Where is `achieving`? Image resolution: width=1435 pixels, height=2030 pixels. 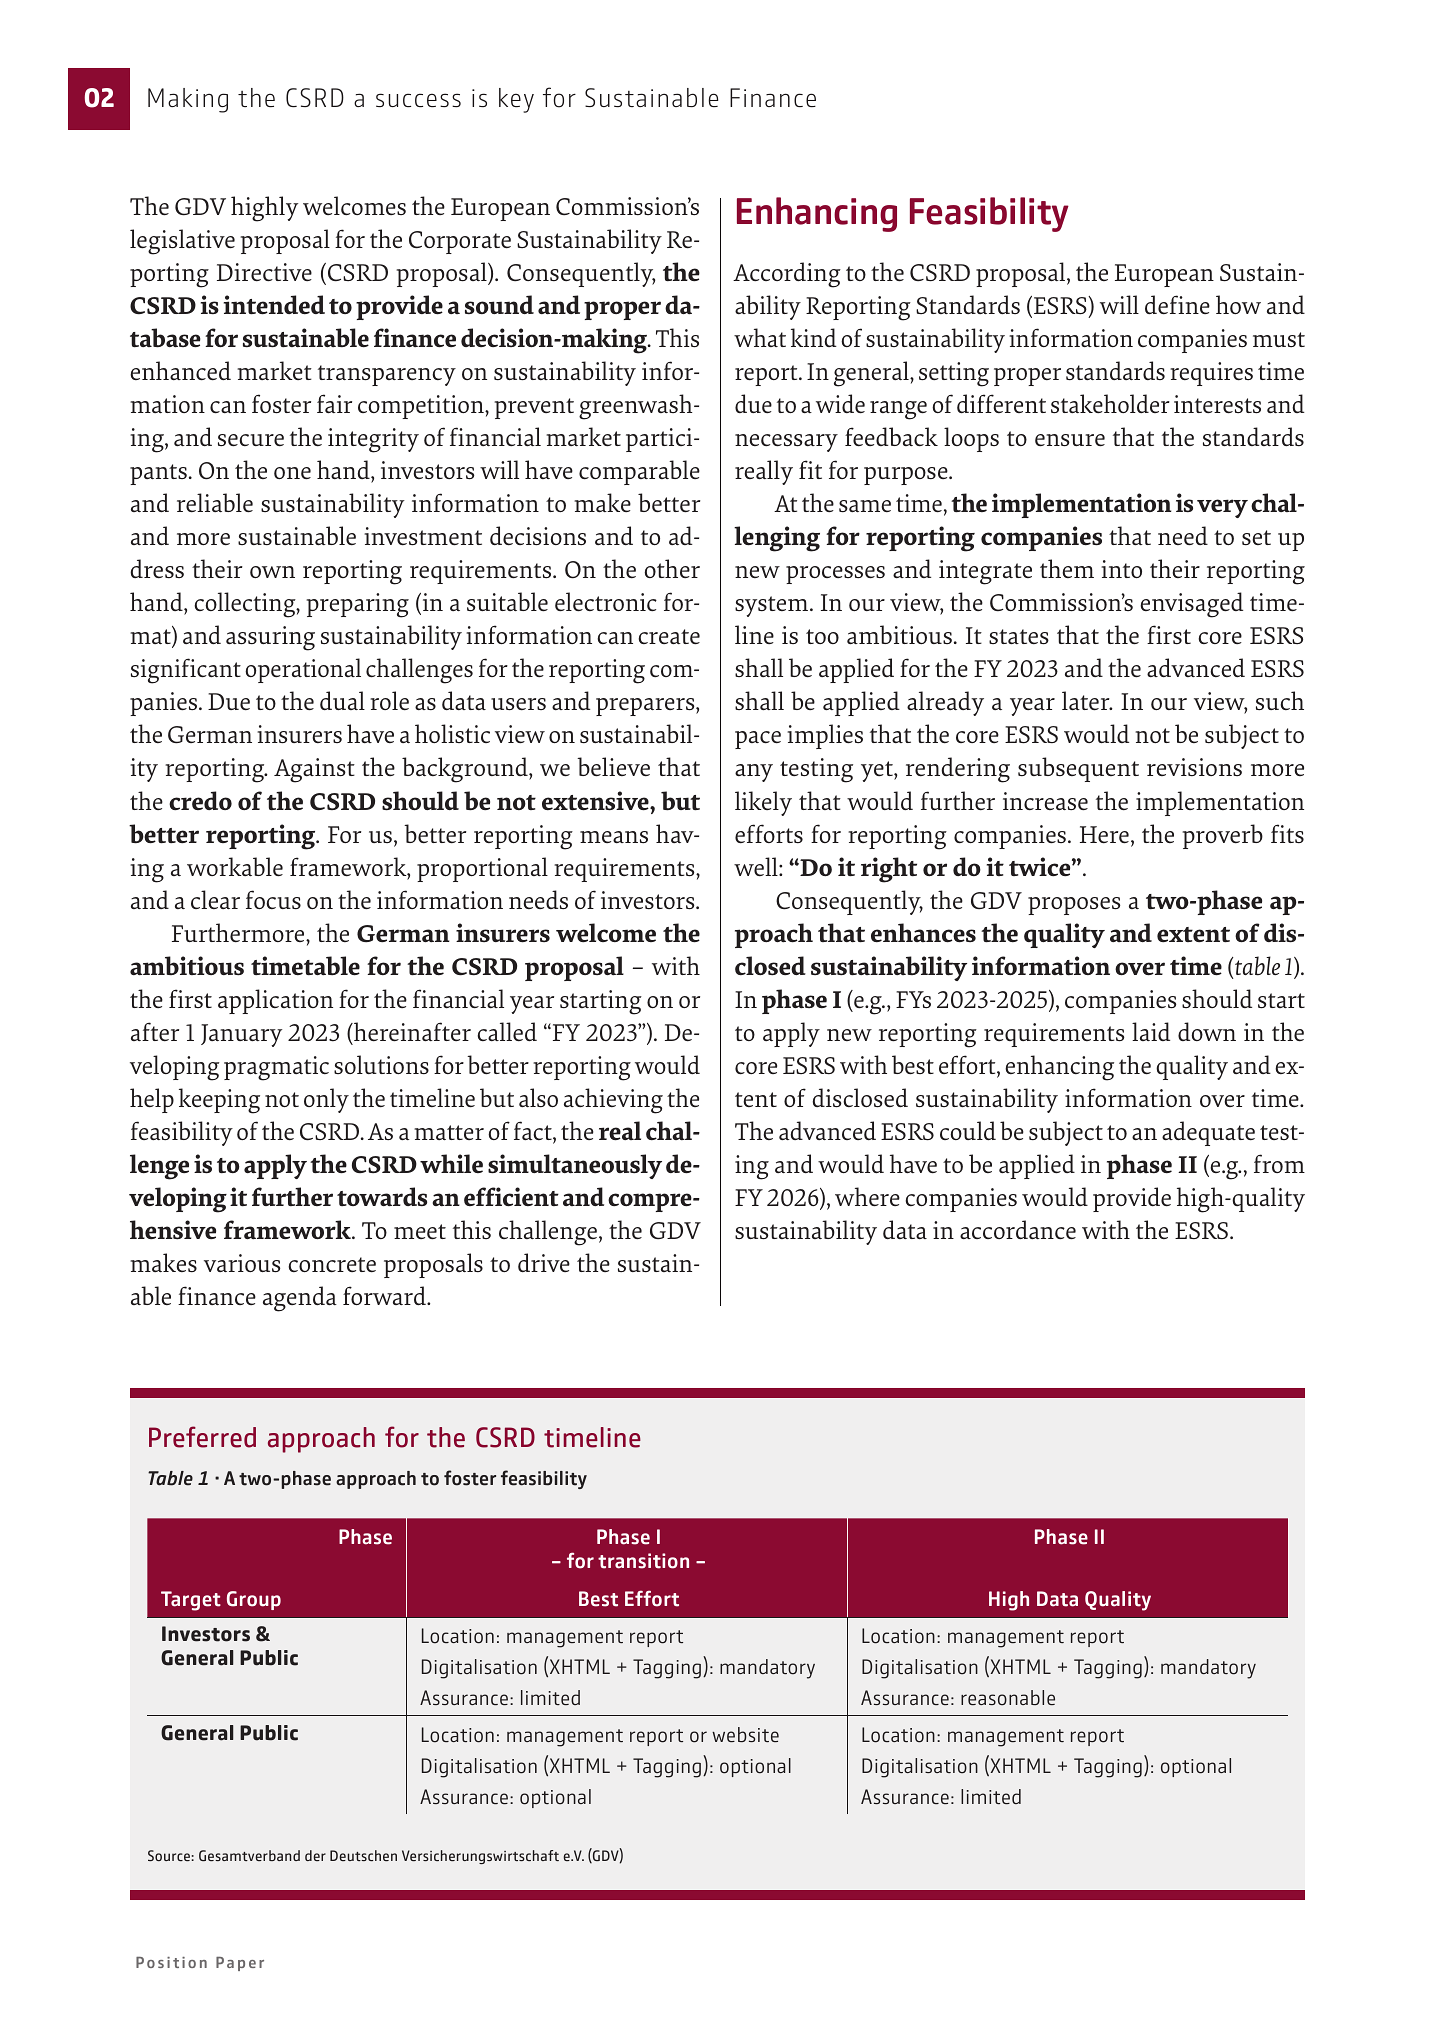
achieving is located at coordinates (613, 1101).
